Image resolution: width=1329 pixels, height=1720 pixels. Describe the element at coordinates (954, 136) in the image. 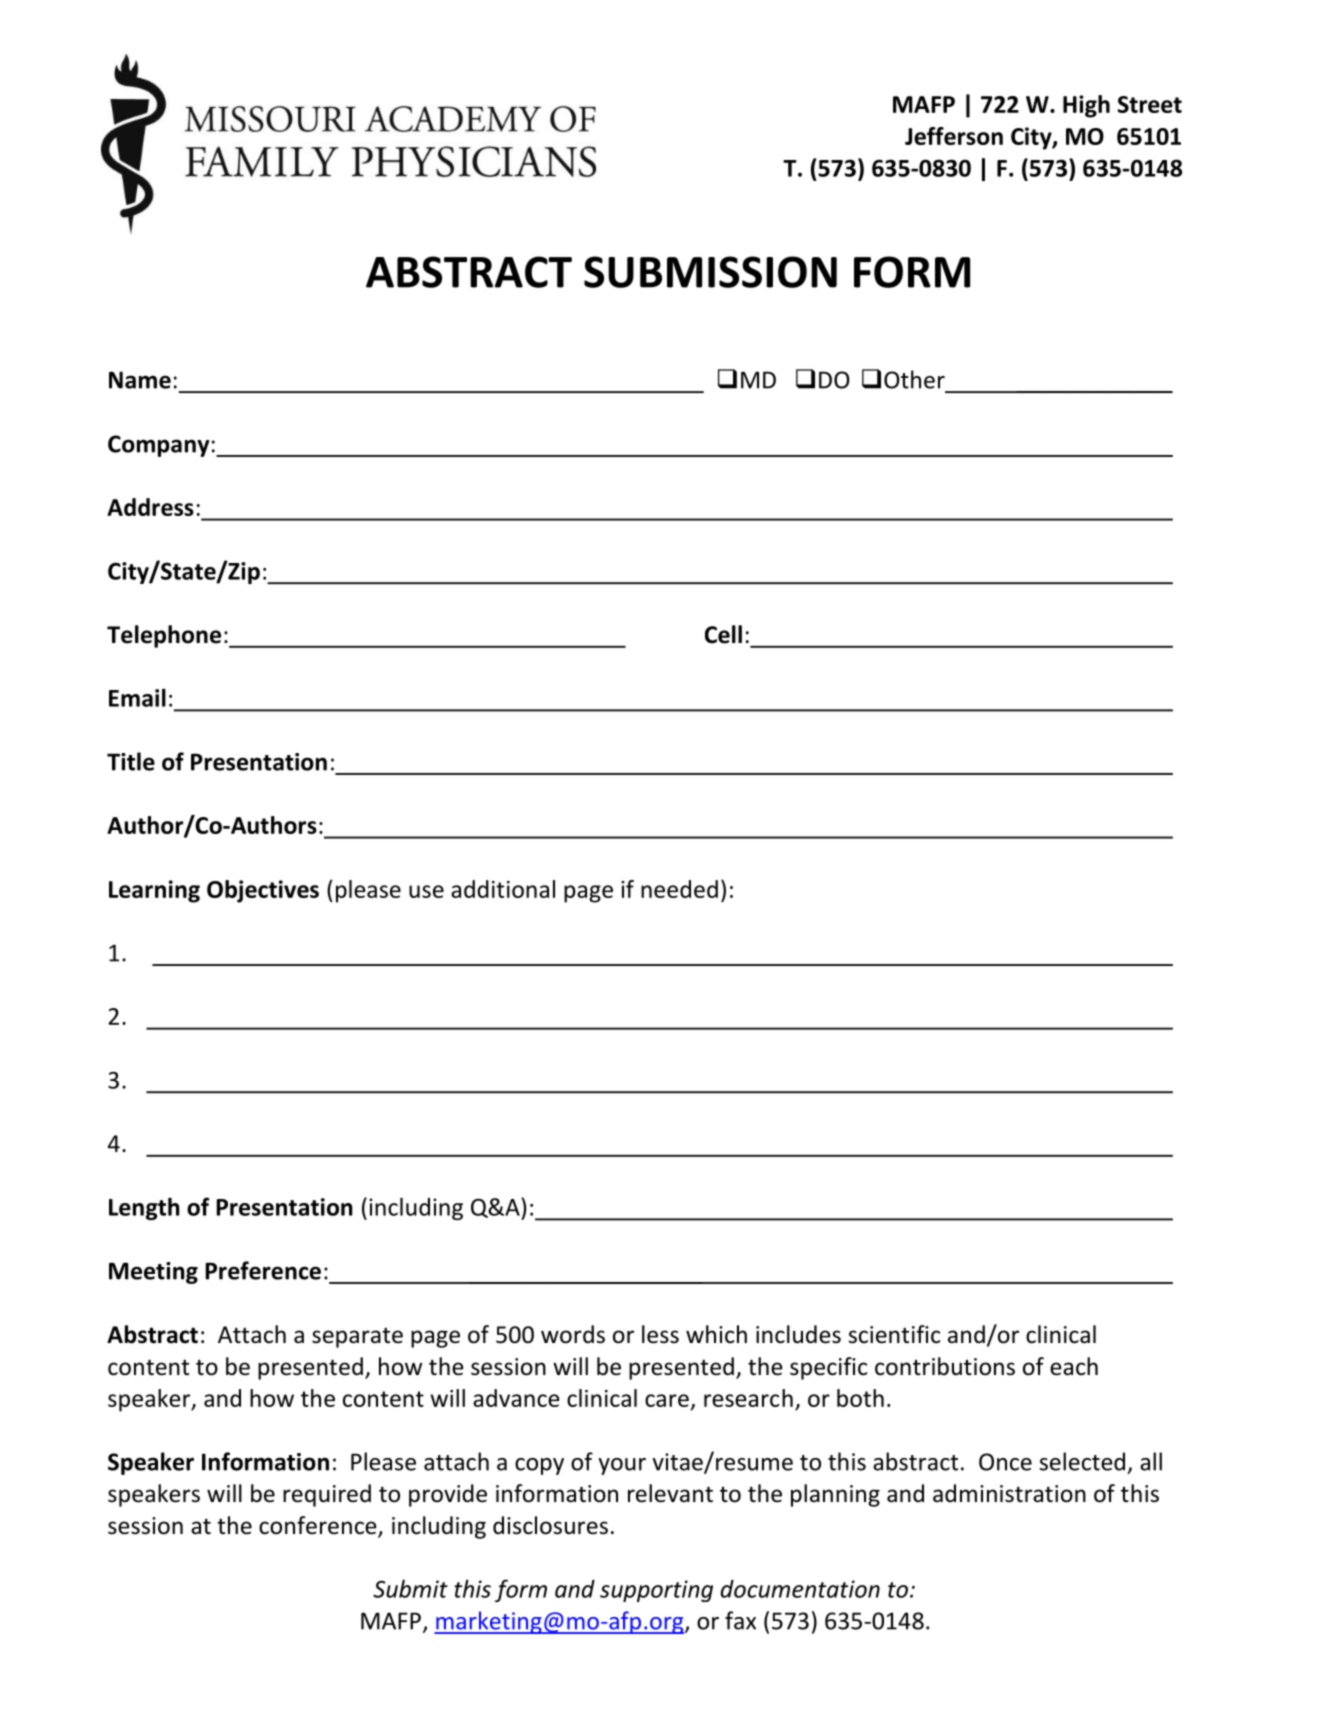

I see `Jefferson` at that location.
